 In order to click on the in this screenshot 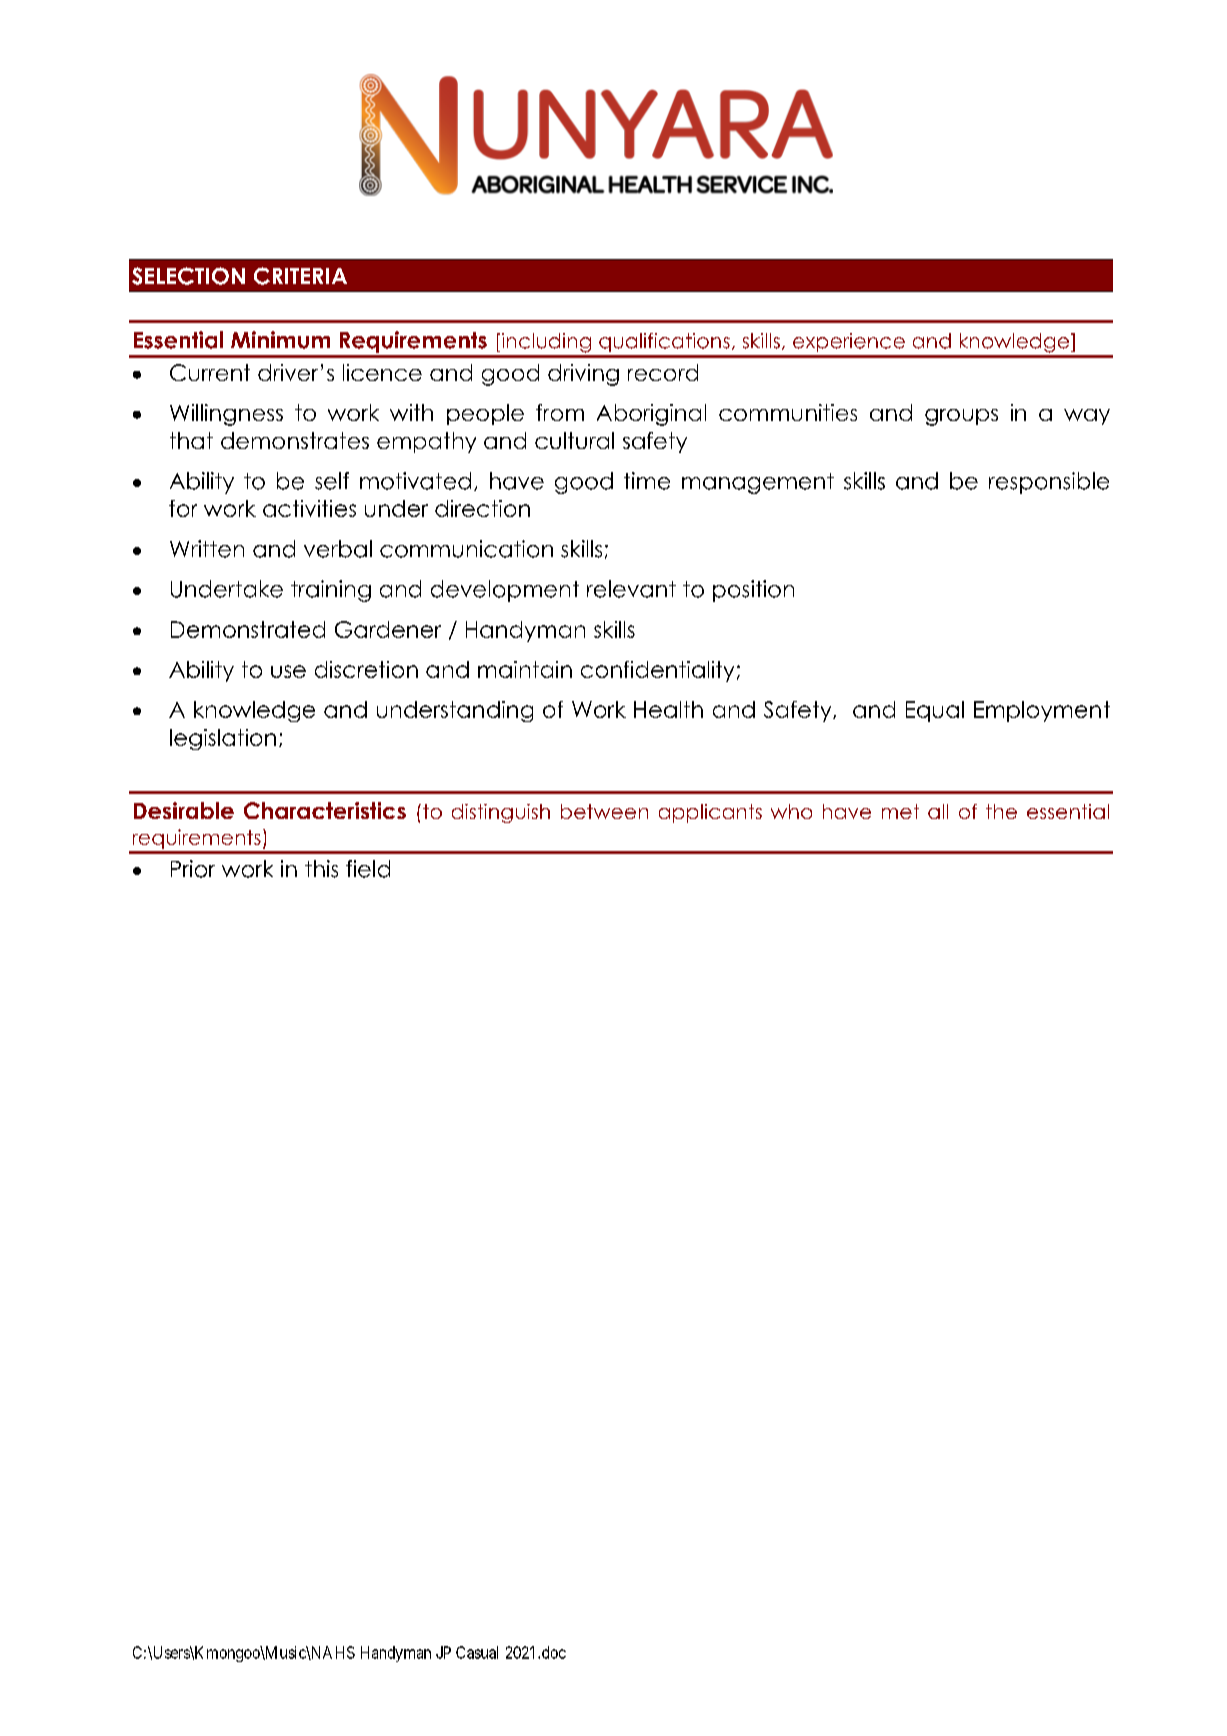, I will do `click(1001, 811)`.
